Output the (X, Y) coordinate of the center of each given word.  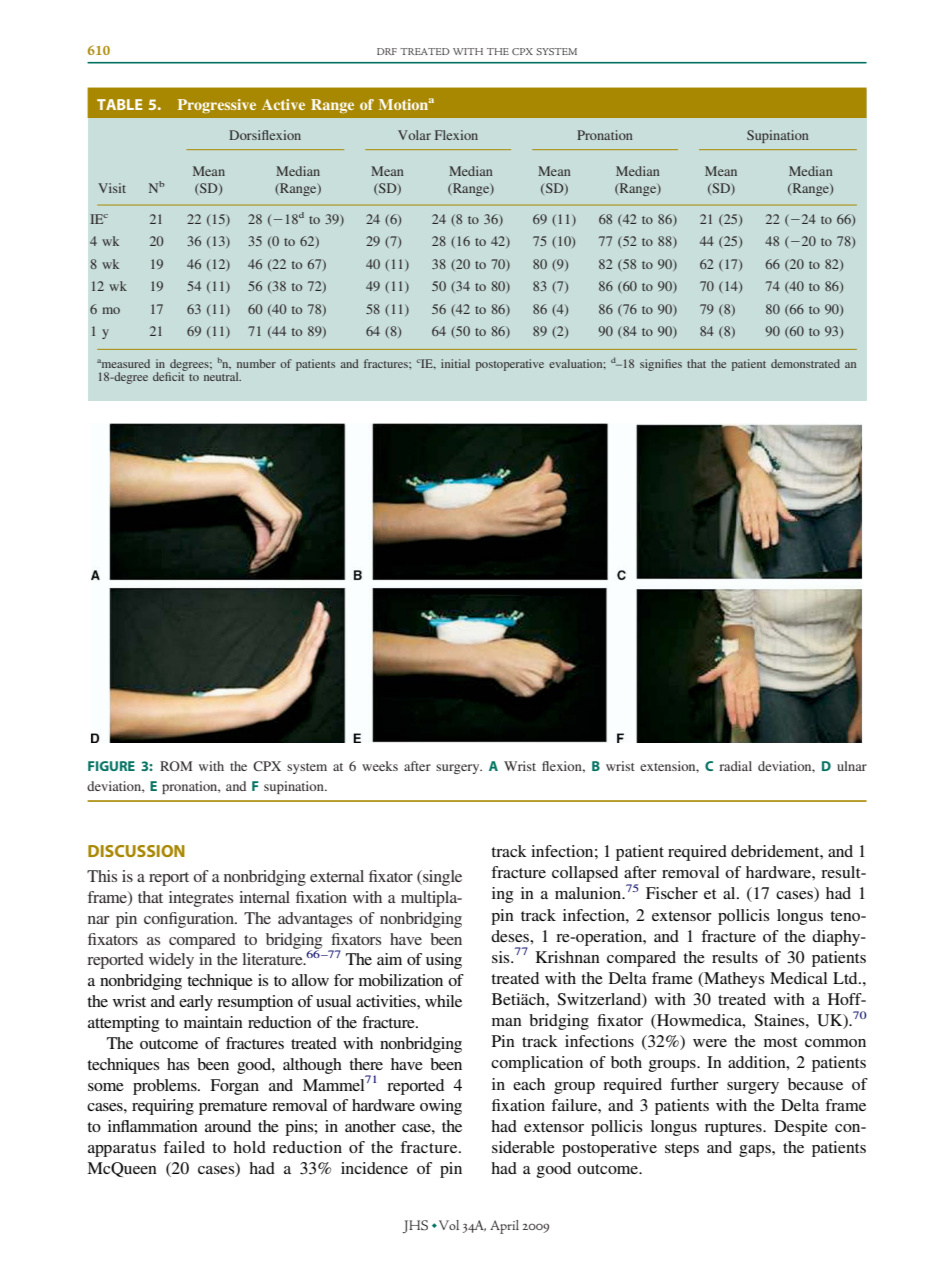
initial (455, 363)
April (504, 1227)
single (441, 878)
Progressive (217, 106)
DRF (387, 51)
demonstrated (805, 363)
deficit (170, 375)
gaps (756, 1151)
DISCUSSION (136, 851)
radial (735, 766)
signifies (661, 365)
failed (184, 1147)
